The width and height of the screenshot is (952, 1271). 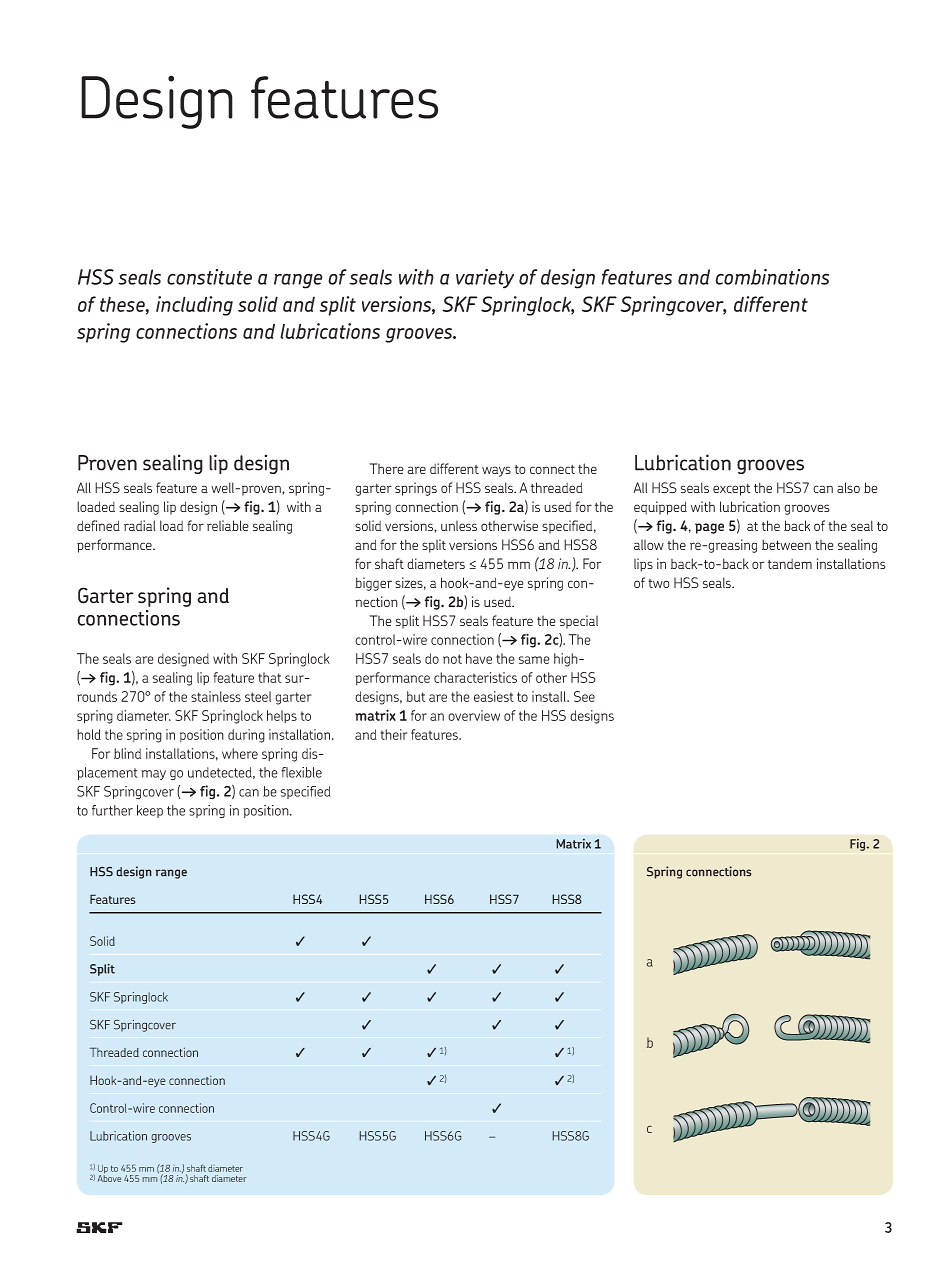 I want to click on variety, so click(x=485, y=279).
